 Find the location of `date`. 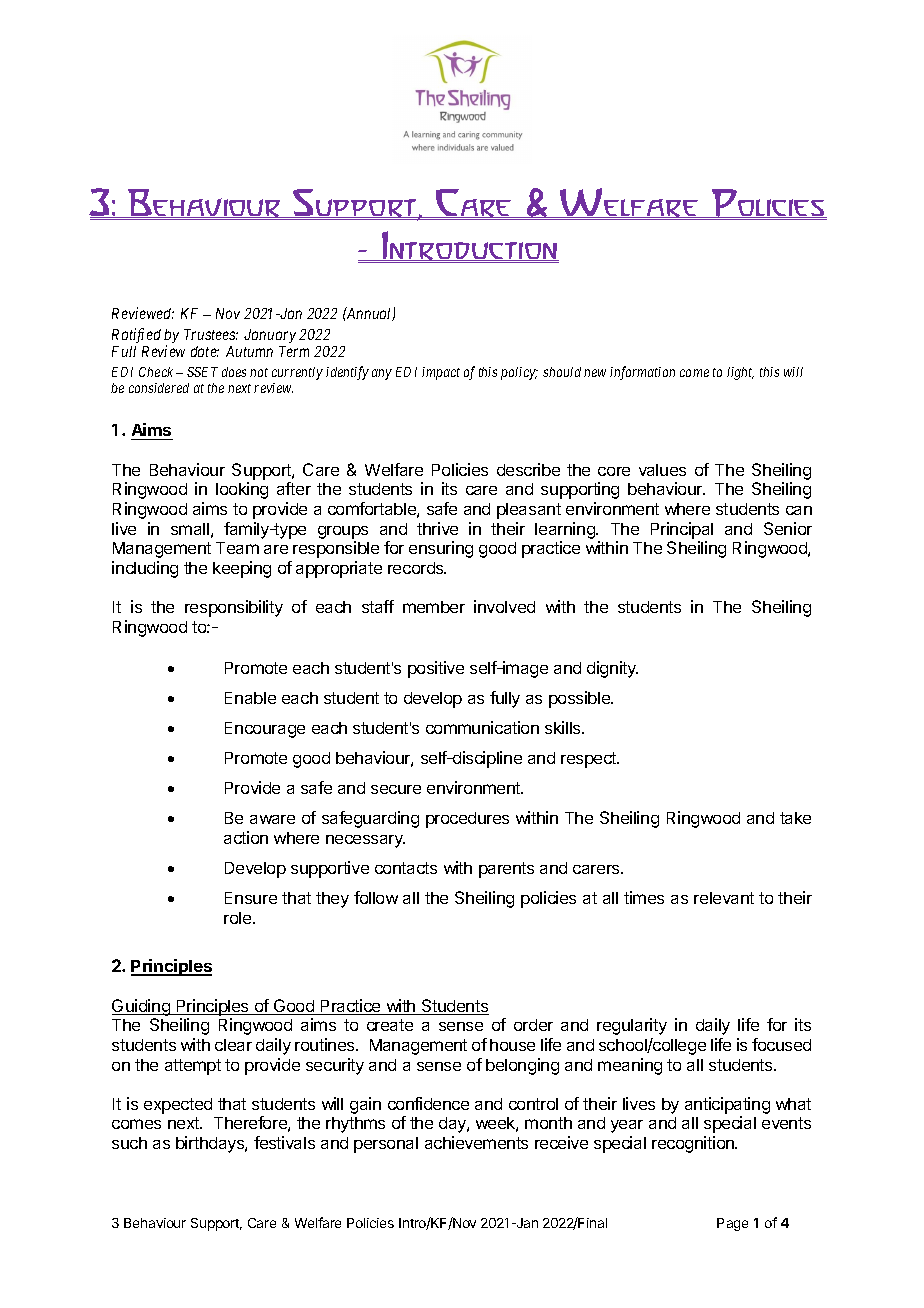

date is located at coordinates (205, 351).
